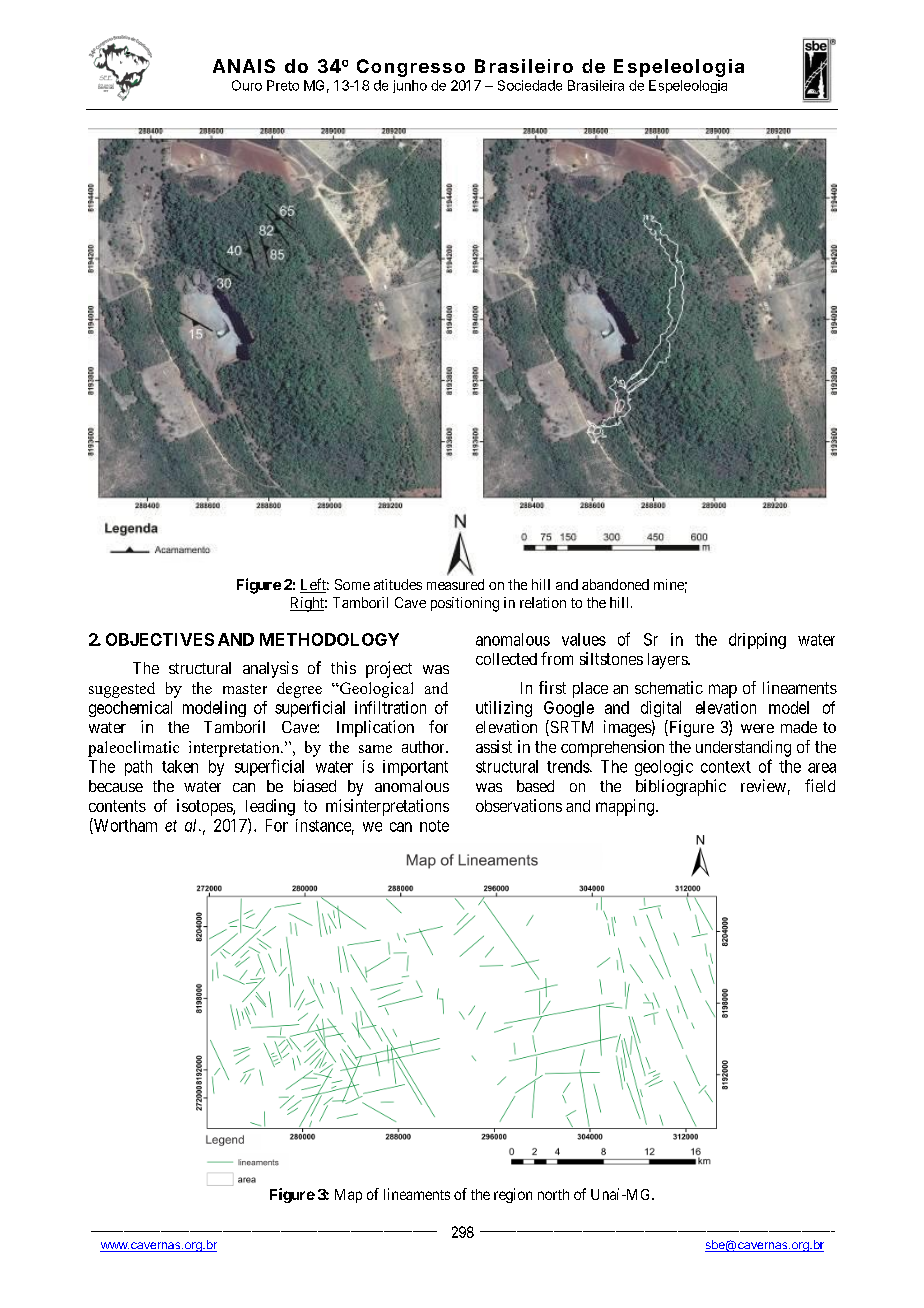 The width and height of the screenshot is (924, 1308). I want to click on north, so click(553, 1194).
